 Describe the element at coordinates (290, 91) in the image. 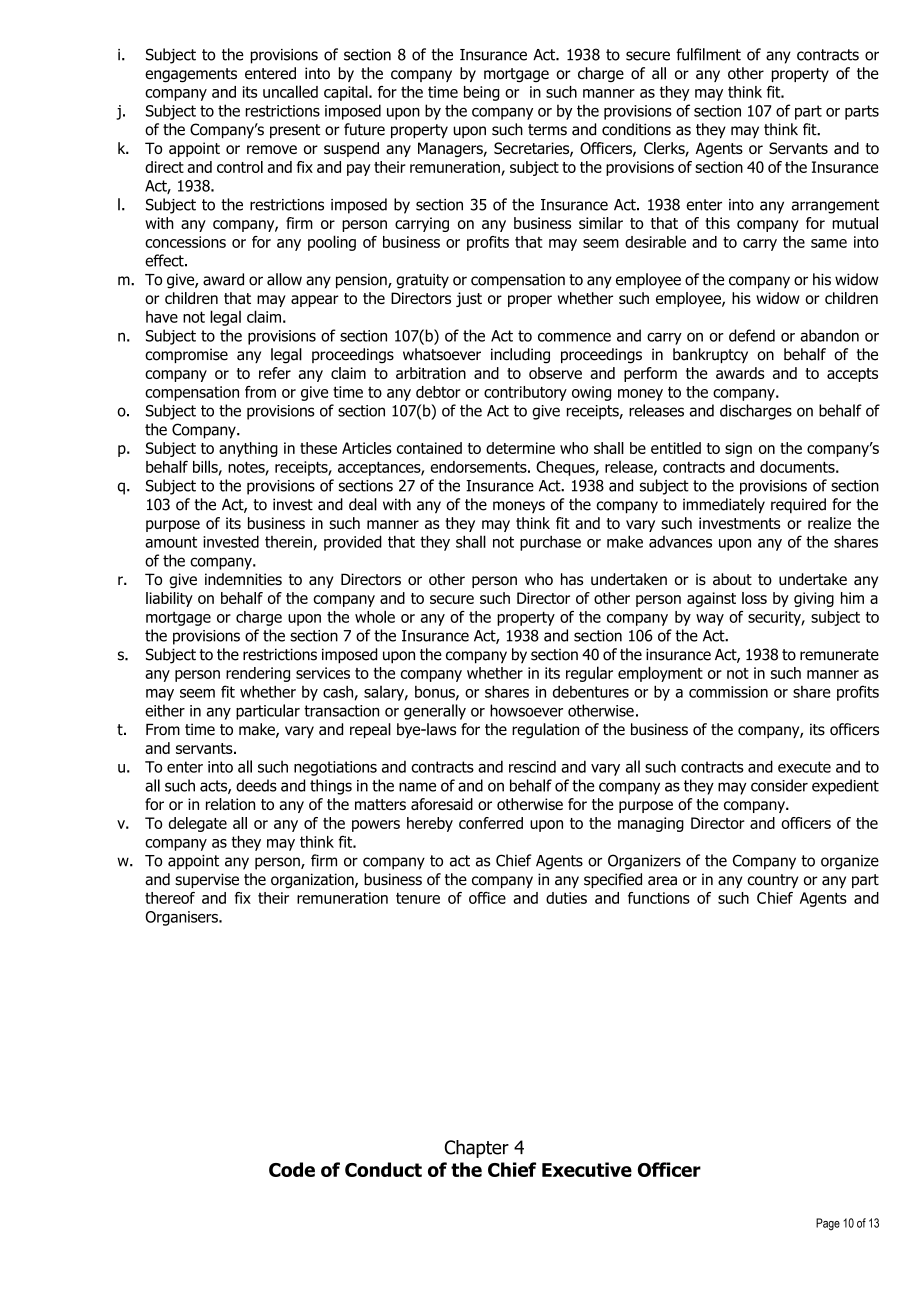

I see `uncalled` at that location.
